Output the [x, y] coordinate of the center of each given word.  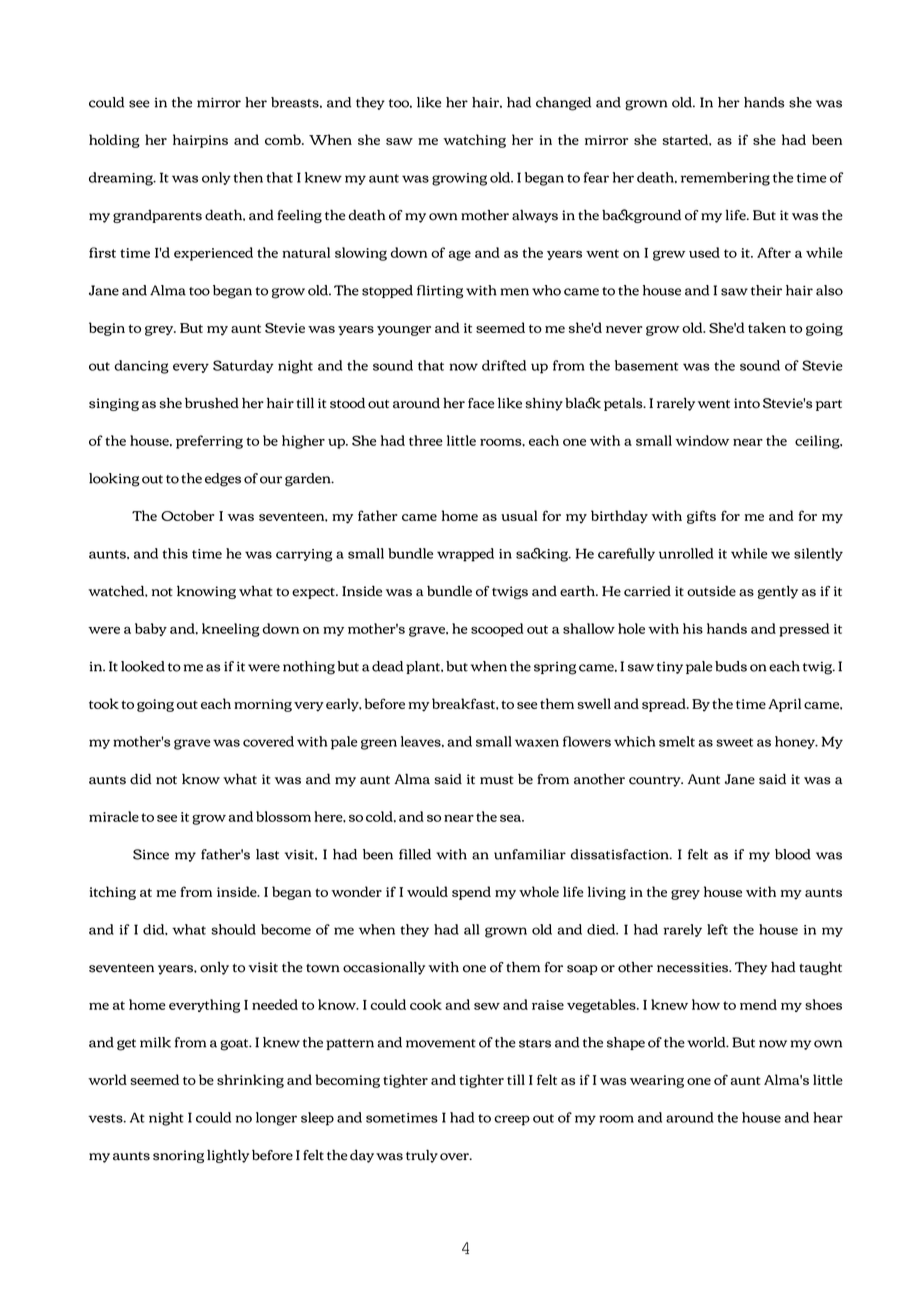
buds [731, 666]
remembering [725, 179]
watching [474, 141]
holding [114, 141]
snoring [178, 1156]
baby [151, 629]
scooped [497, 630]
